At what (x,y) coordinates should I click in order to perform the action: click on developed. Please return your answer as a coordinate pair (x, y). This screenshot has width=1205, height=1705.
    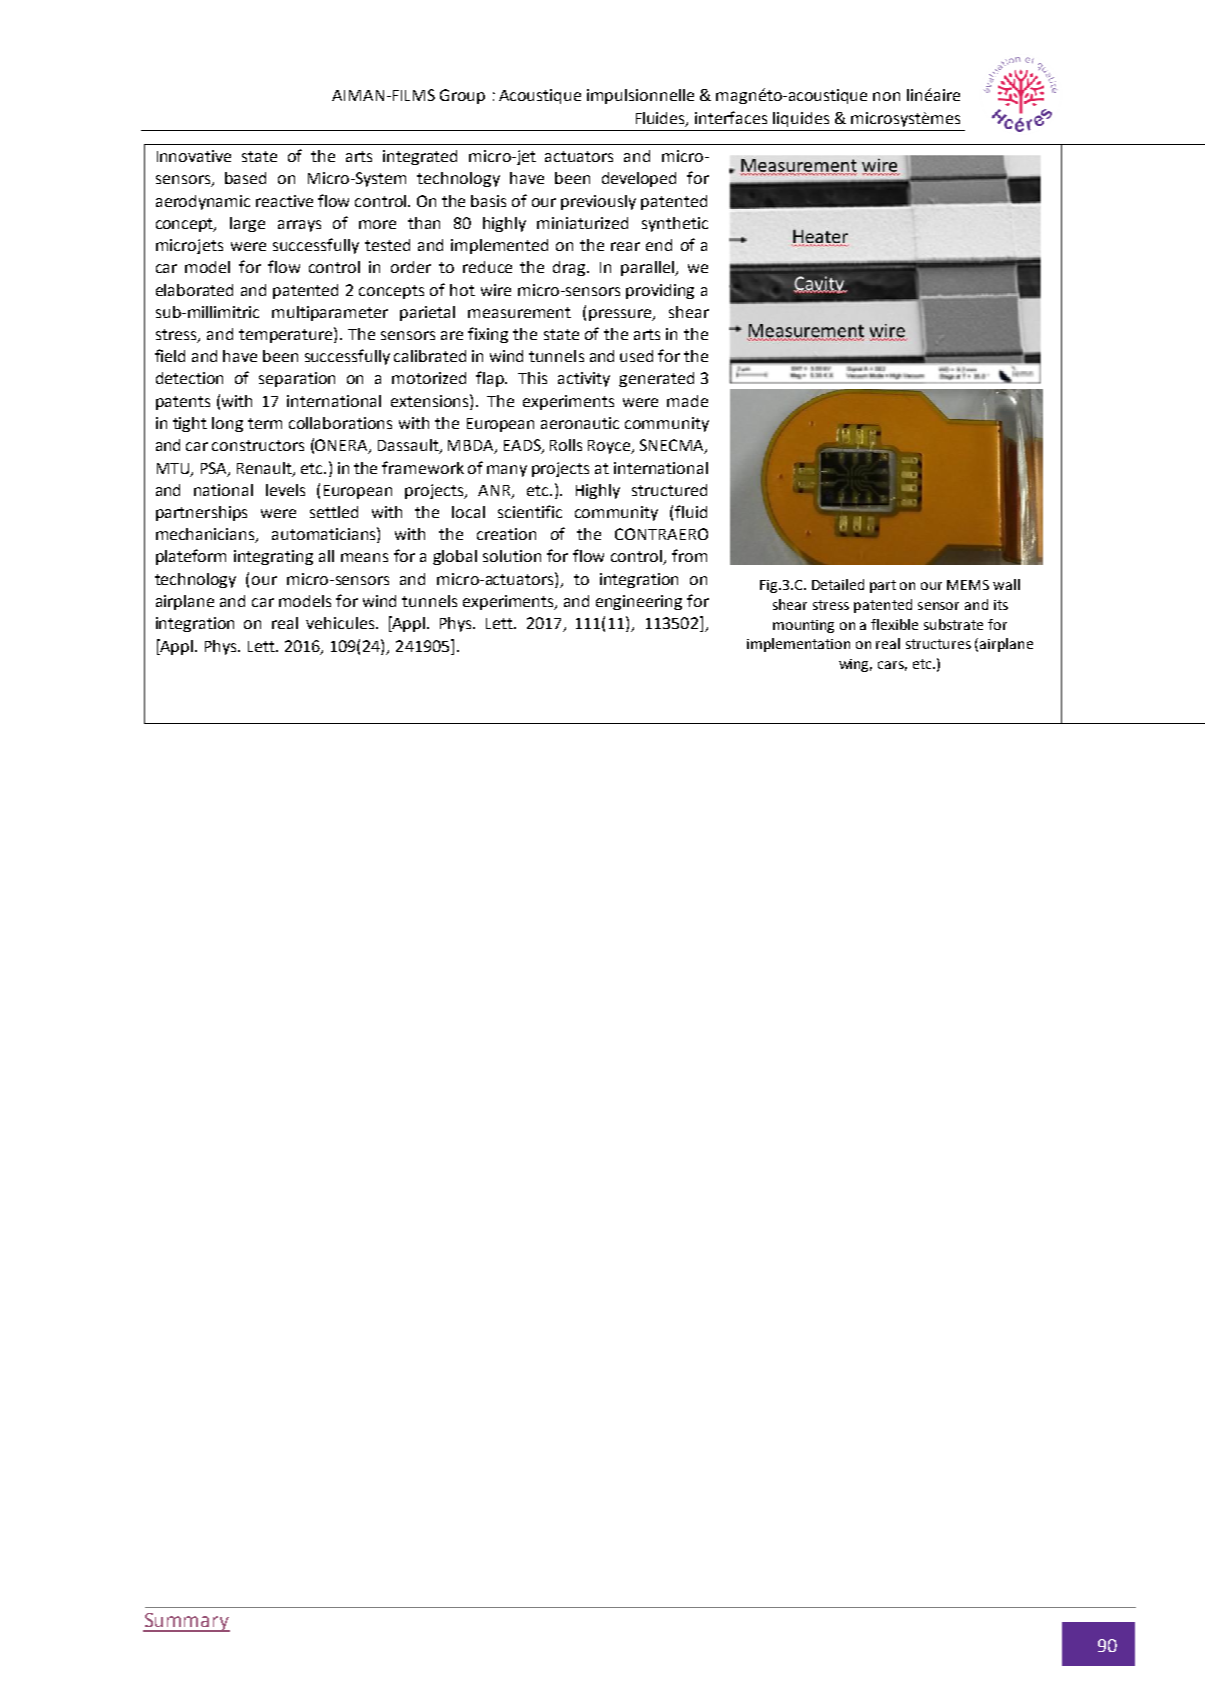
    Looking at the image, I should click on (639, 179).
